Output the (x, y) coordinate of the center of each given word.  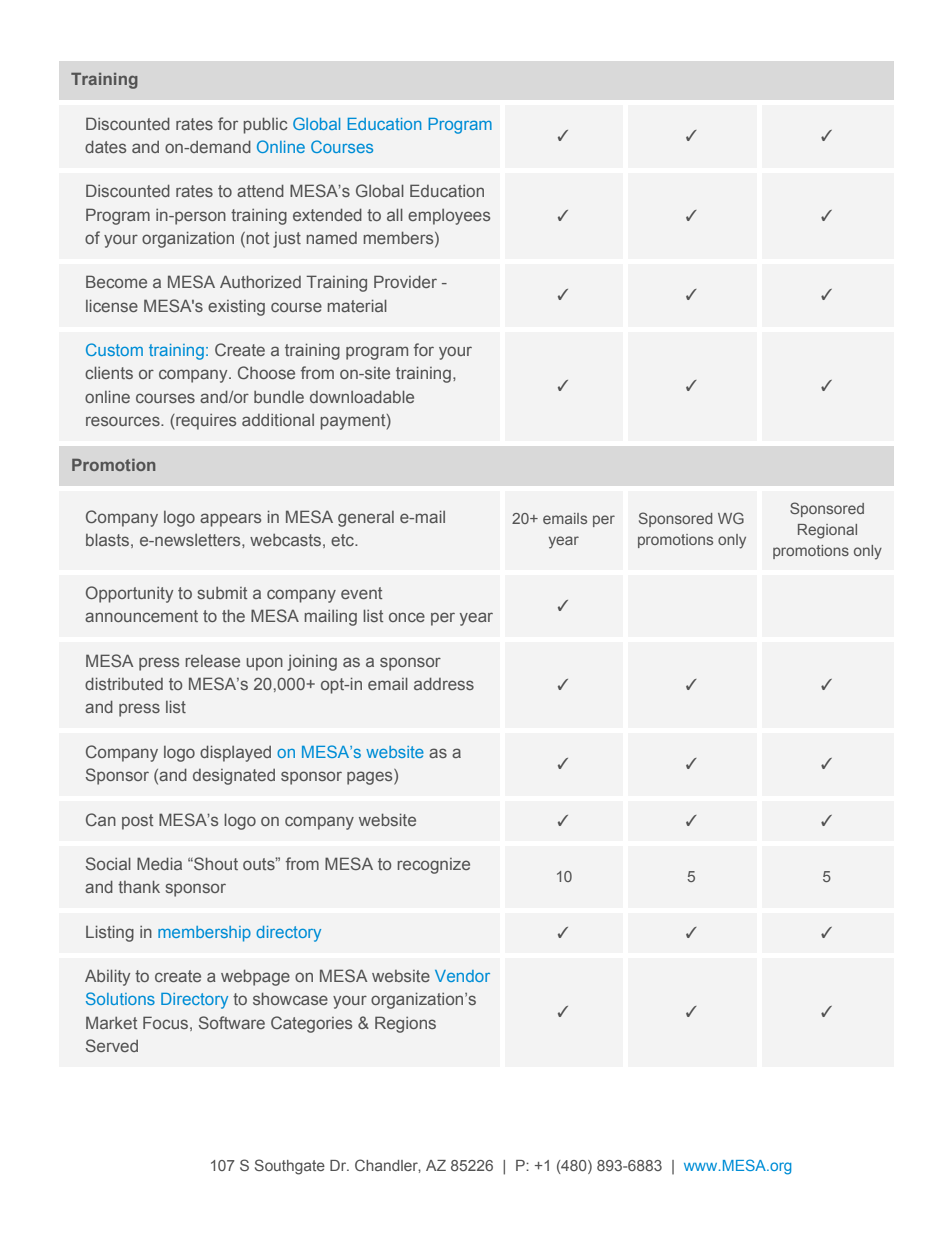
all (395, 214)
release (212, 661)
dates (105, 146)
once (407, 617)
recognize (433, 866)
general (366, 519)
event (361, 593)
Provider (405, 281)
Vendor (462, 976)
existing (236, 308)
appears (230, 520)
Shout (215, 863)
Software (232, 1022)
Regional (827, 531)
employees (449, 217)
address (444, 683)
